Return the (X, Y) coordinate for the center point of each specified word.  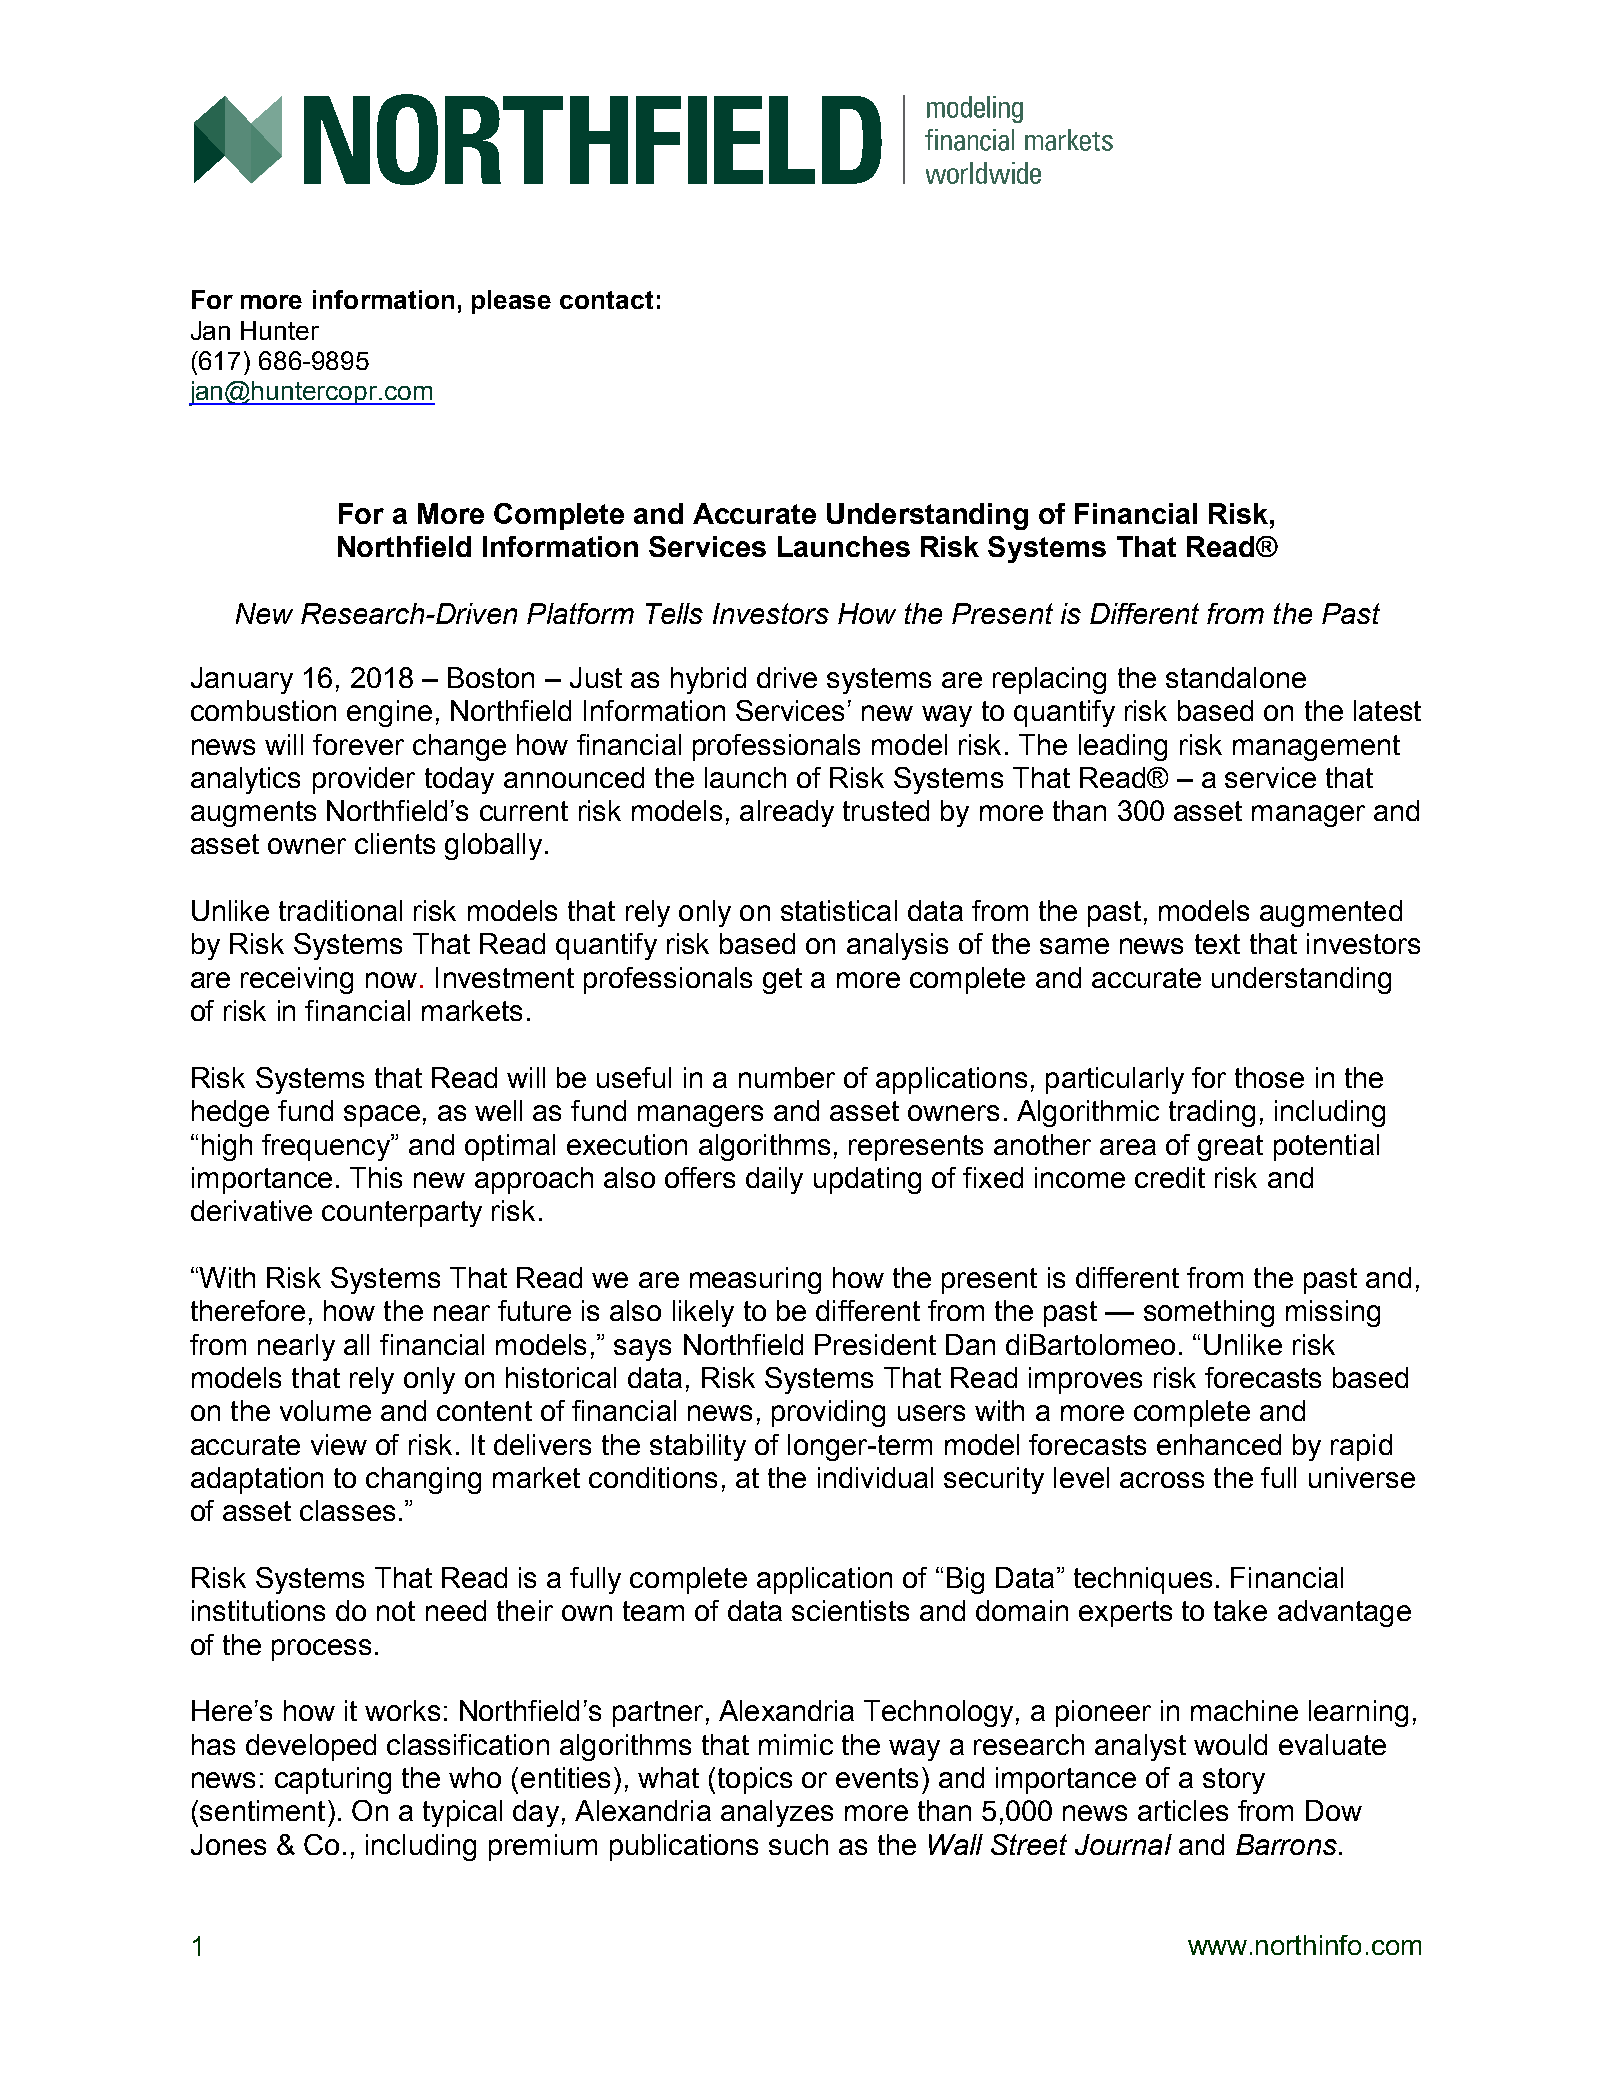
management (1316, 748)
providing (828, 1413)
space (382, 1116)
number (787, 1077)
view (339, 1444)
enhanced (1219, 1444)
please (511, 302)
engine (389, 713)
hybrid (708, 680)
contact (606, 300)
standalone (1236, 677)
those (1269, 1077)
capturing (333, 1780)
